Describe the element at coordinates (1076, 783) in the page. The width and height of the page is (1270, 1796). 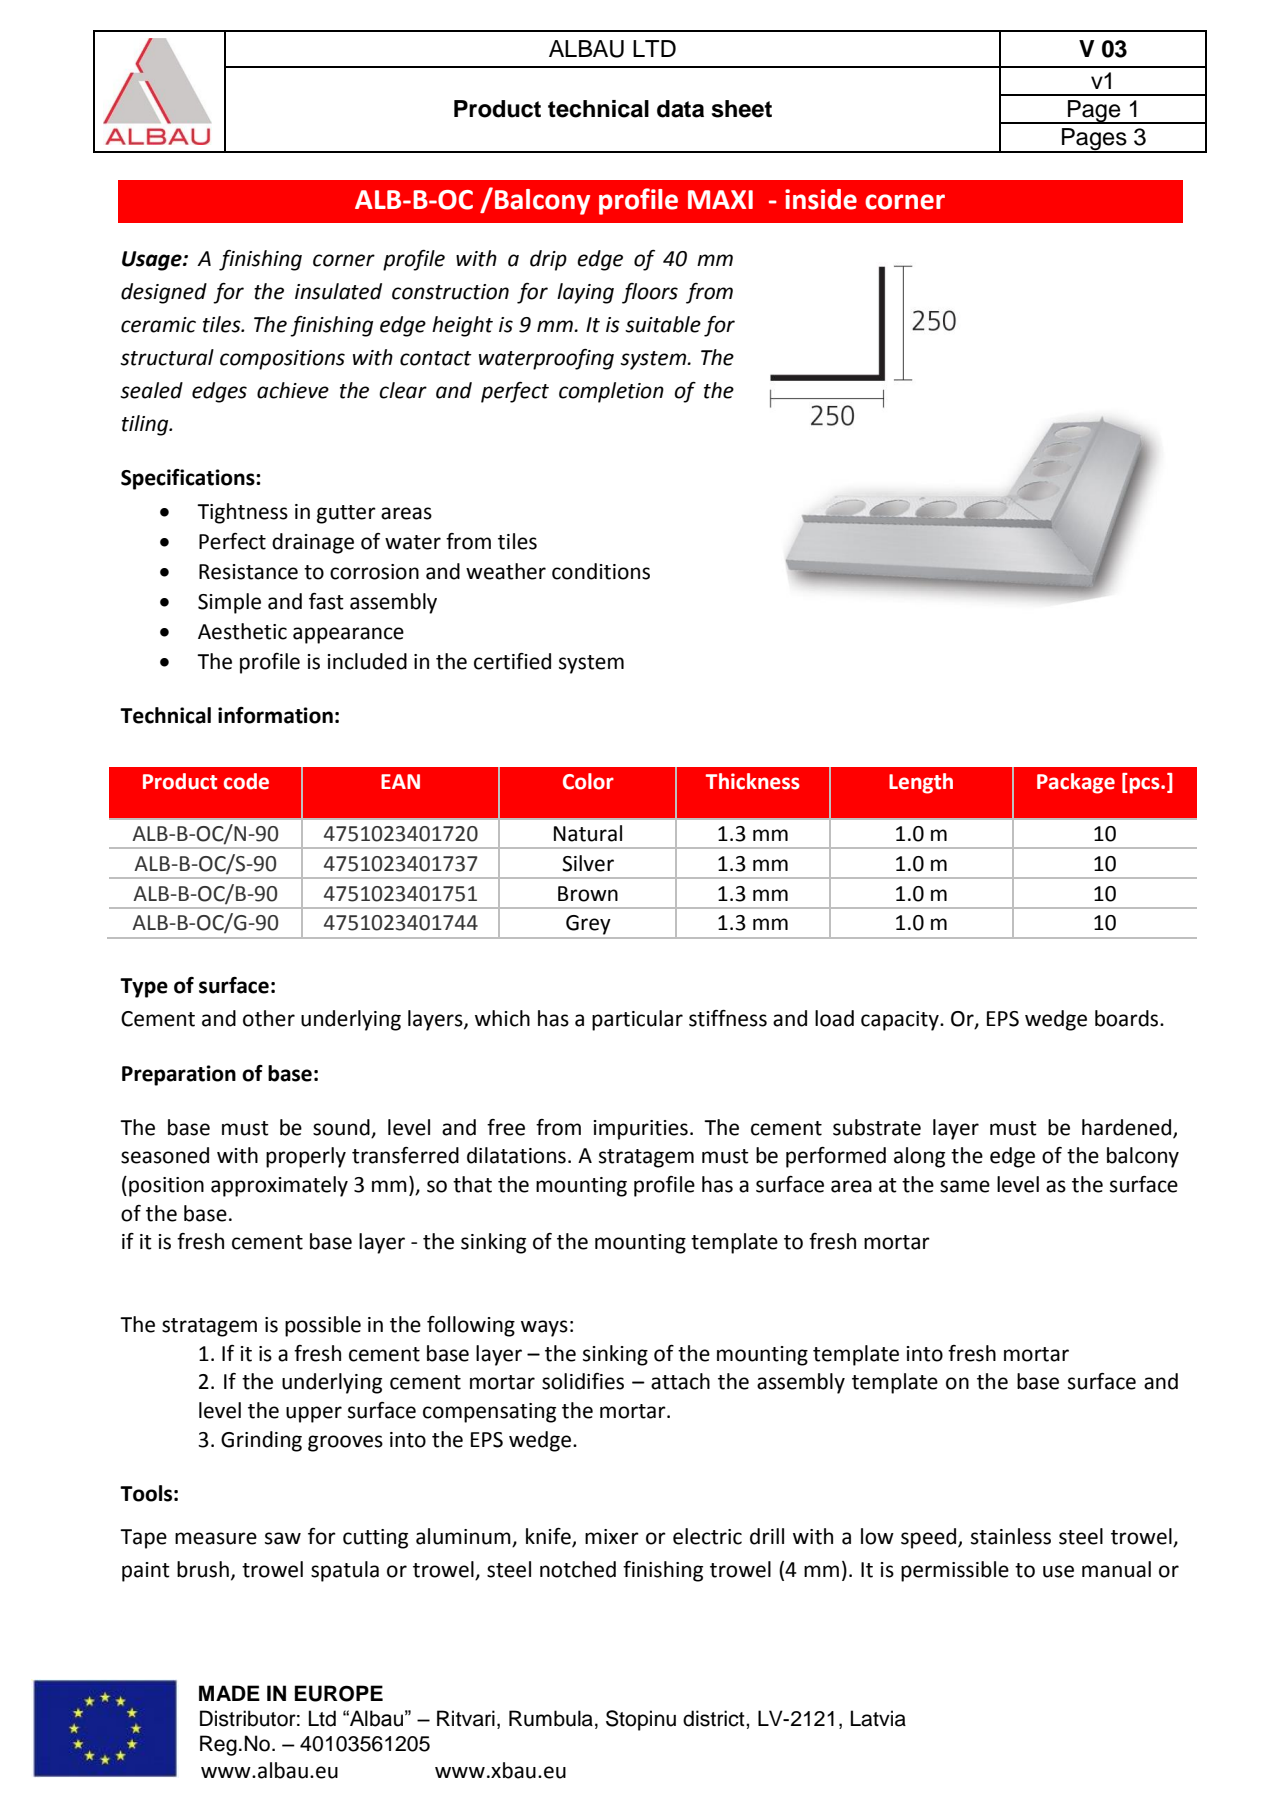
I see `Package` at that location.
